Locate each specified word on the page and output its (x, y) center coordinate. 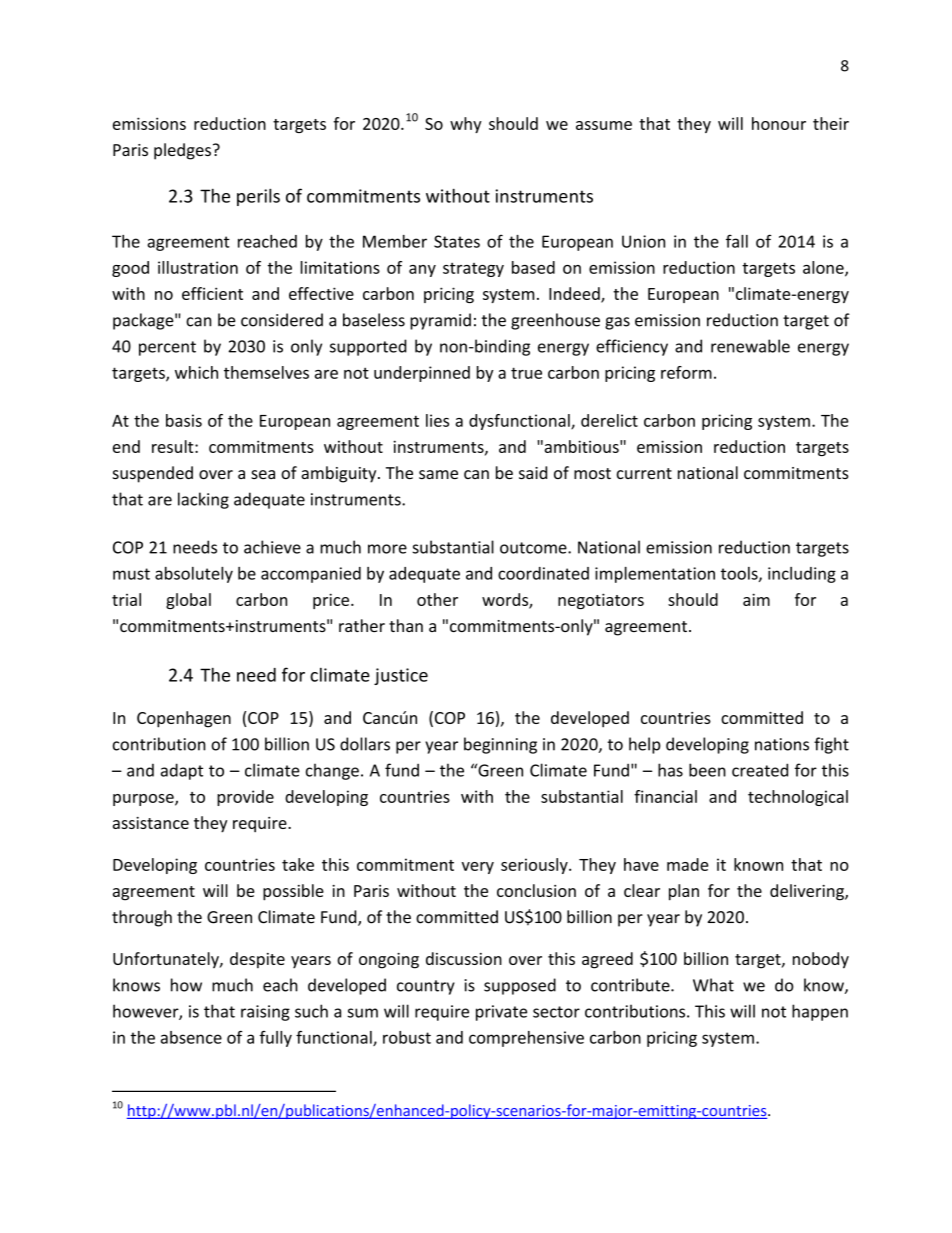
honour (779, 123)
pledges (182, 151)
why (466, 125)
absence (191, 1037)
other (437, 599)
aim (756, 599)
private (501, 1013)
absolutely (194, 575)
